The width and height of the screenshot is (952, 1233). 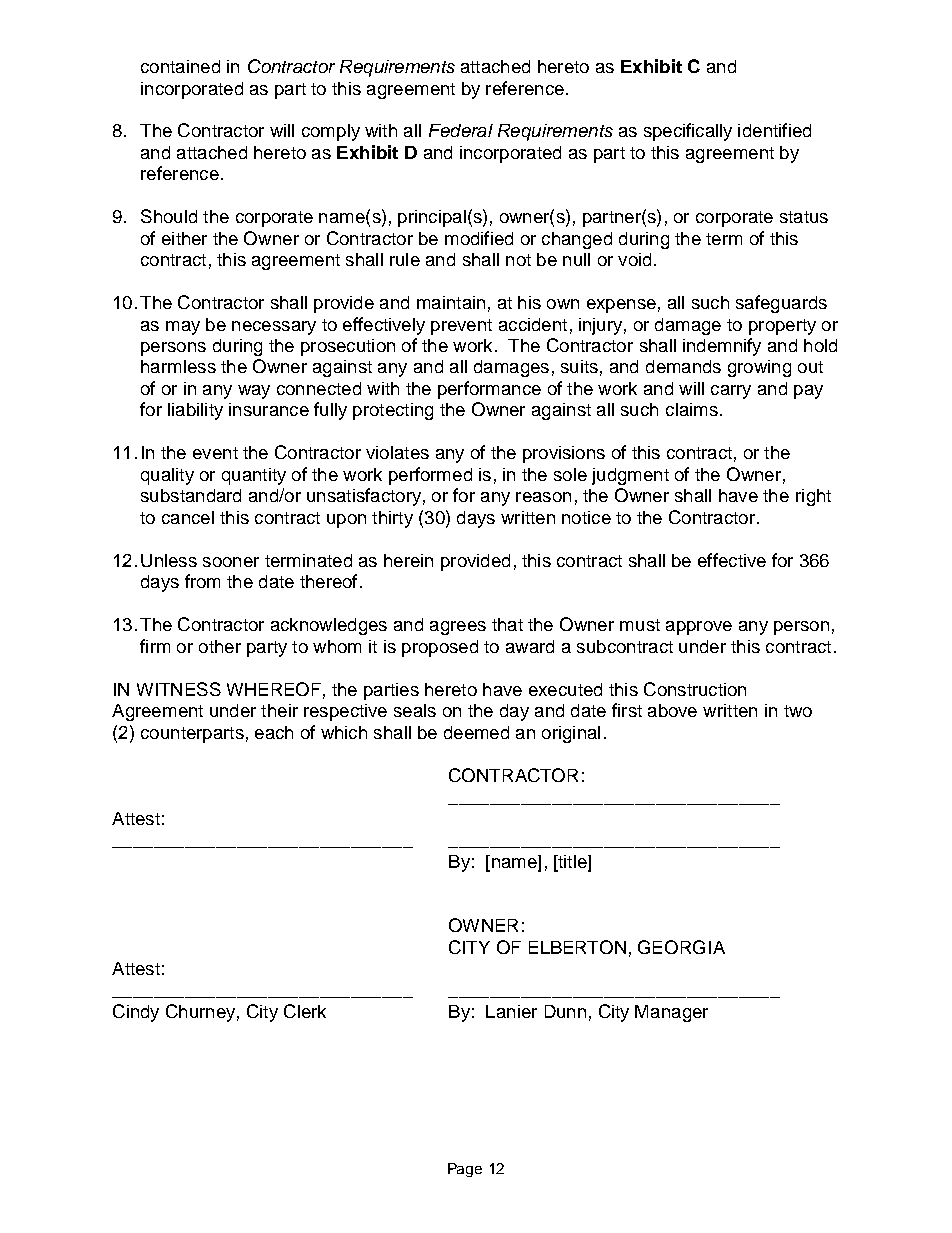 What do you see at coordinates (692, 409) in the screenshot?
I see `claims` at bounding box center [692, 409].
